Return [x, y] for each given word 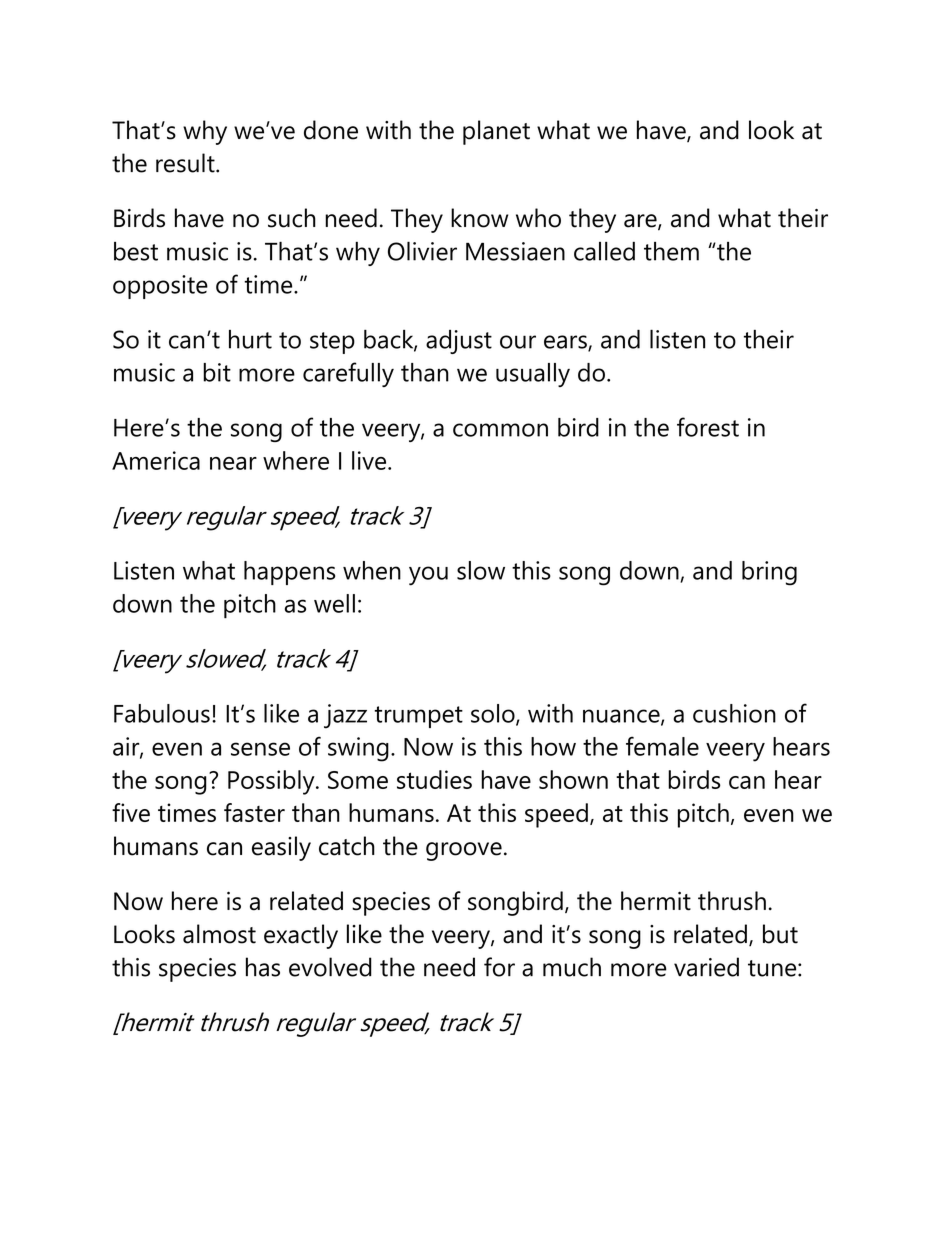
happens [289, 573]
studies [434, 779]
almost [219, 934]
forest [708, 427]
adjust [459, 342]
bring [769, 573]
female [662, 746]
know [479, 218]
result [186, 163]
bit [217, 372]
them [671, 251]
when [372, 570]
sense [260, 749]
